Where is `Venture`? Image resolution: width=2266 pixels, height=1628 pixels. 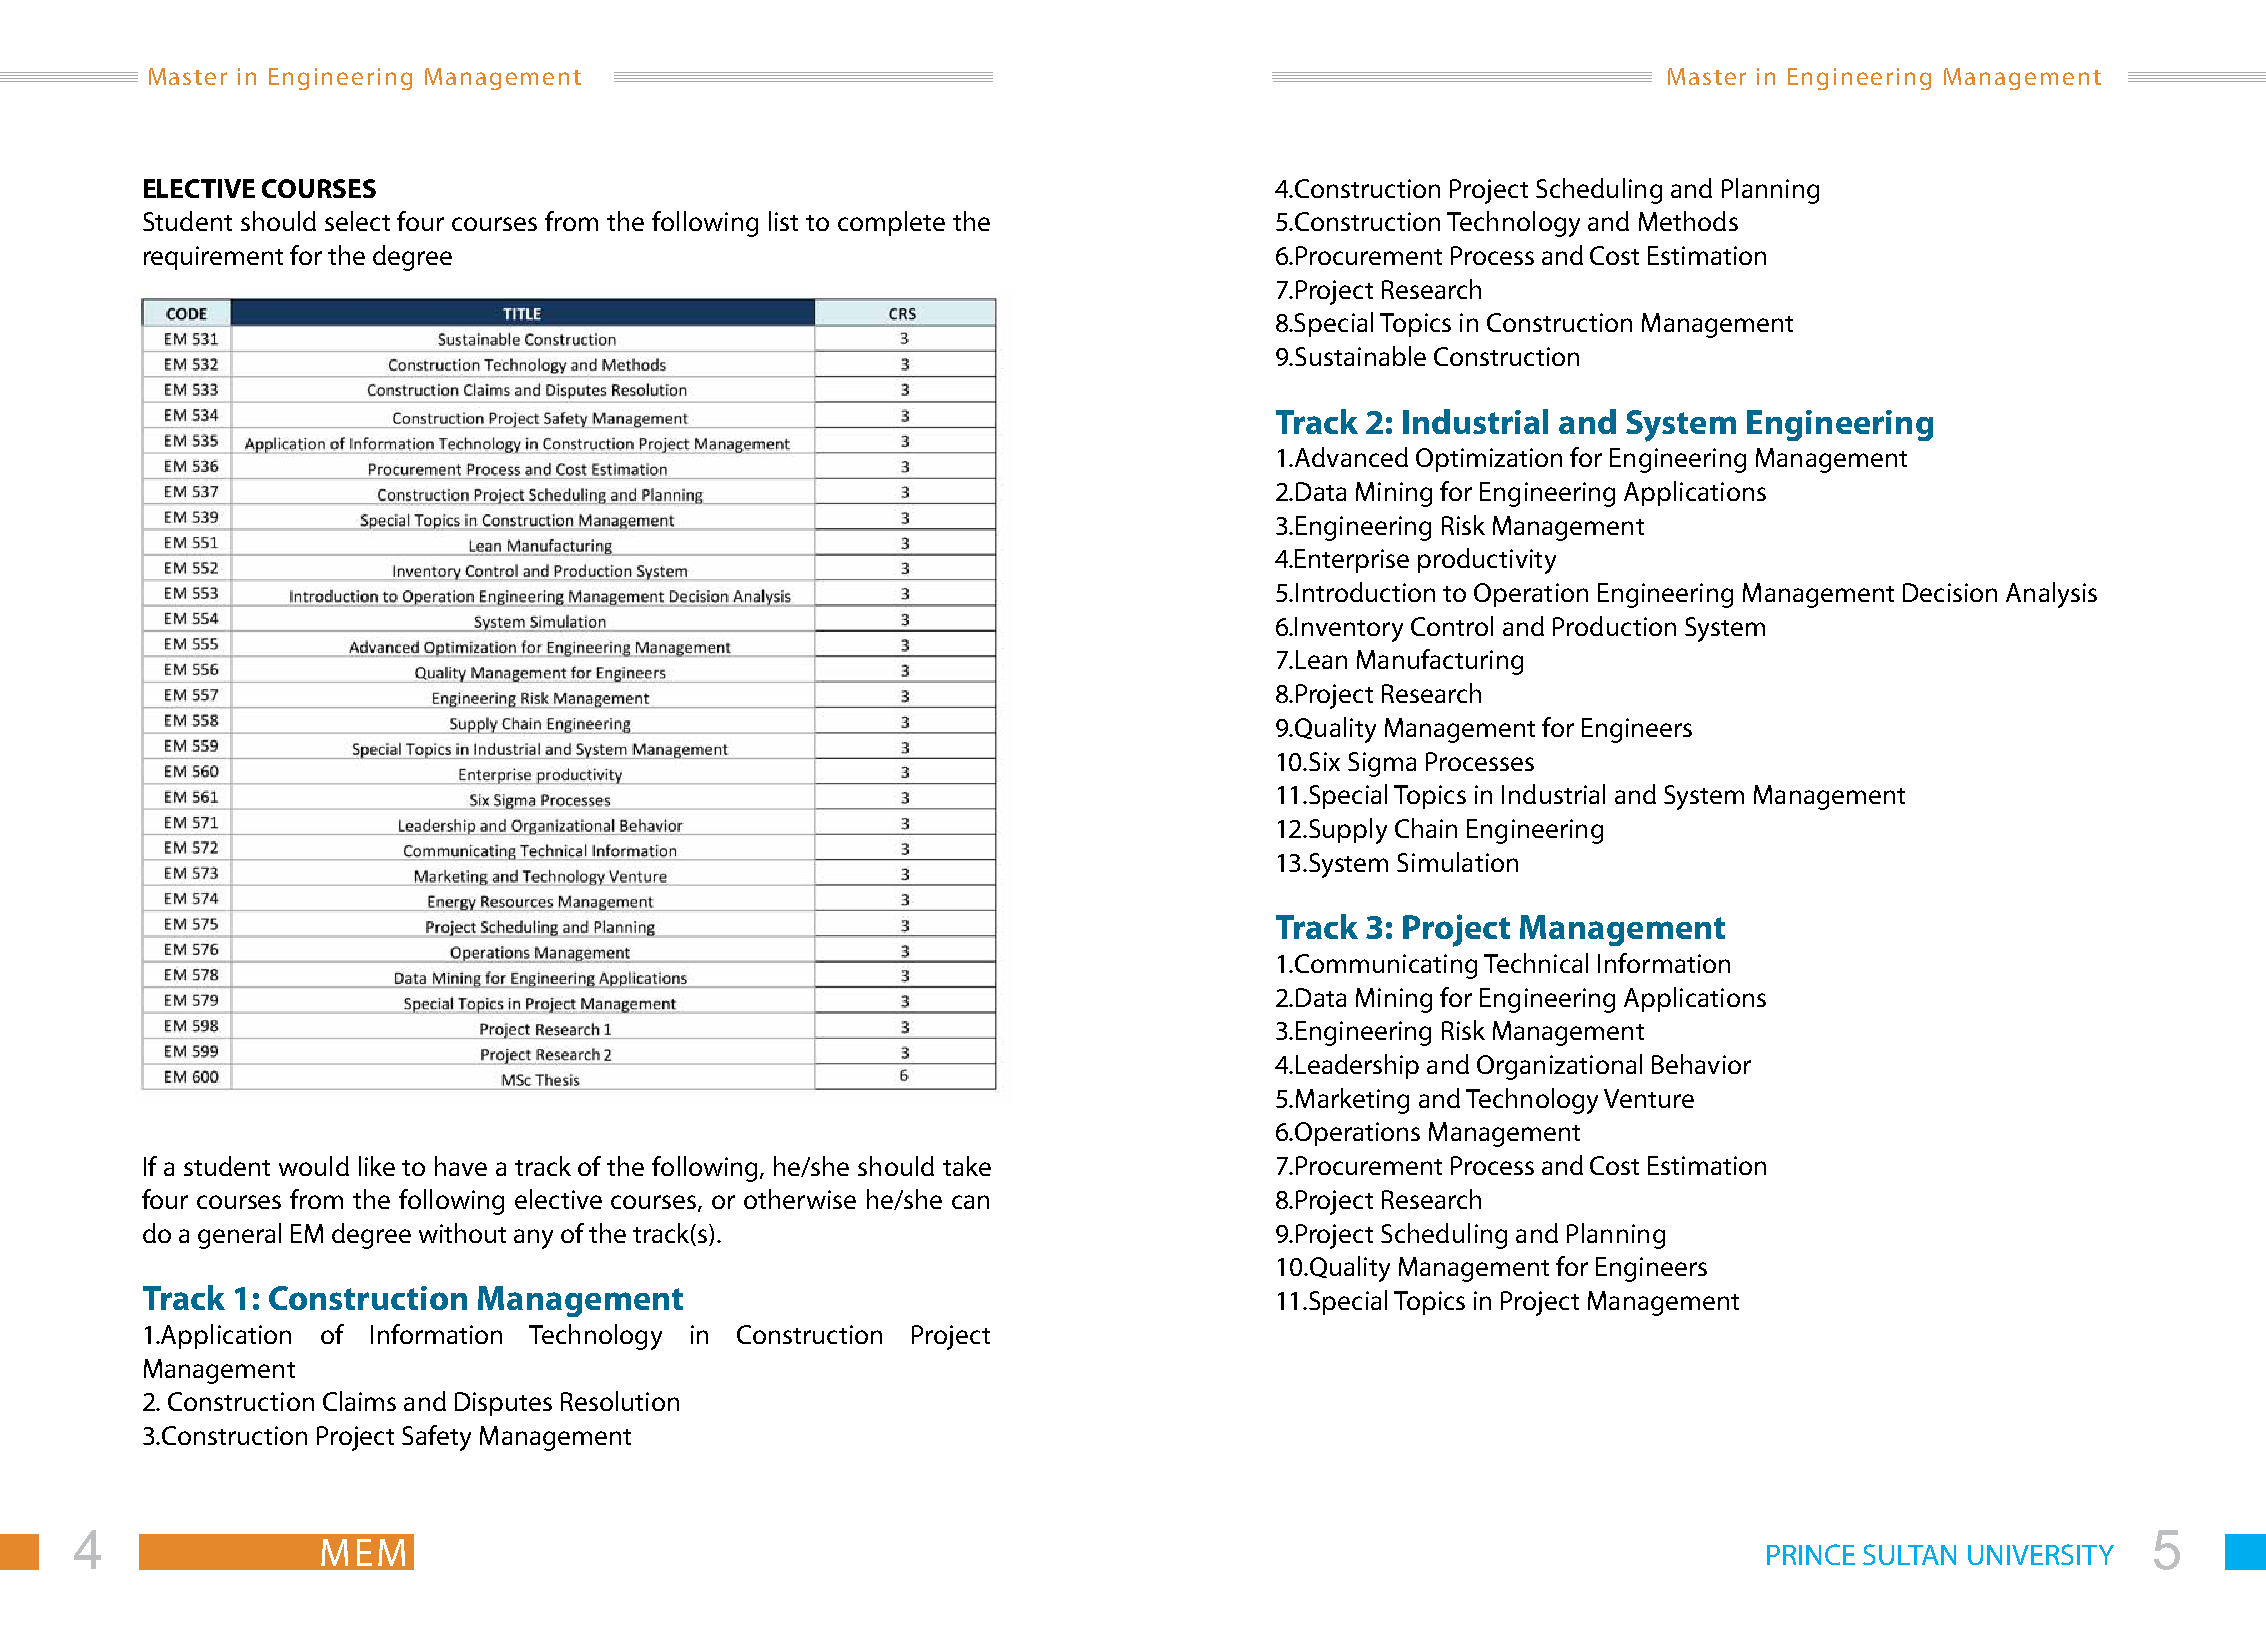
Venture is located at coordinates (1649, 1098).
